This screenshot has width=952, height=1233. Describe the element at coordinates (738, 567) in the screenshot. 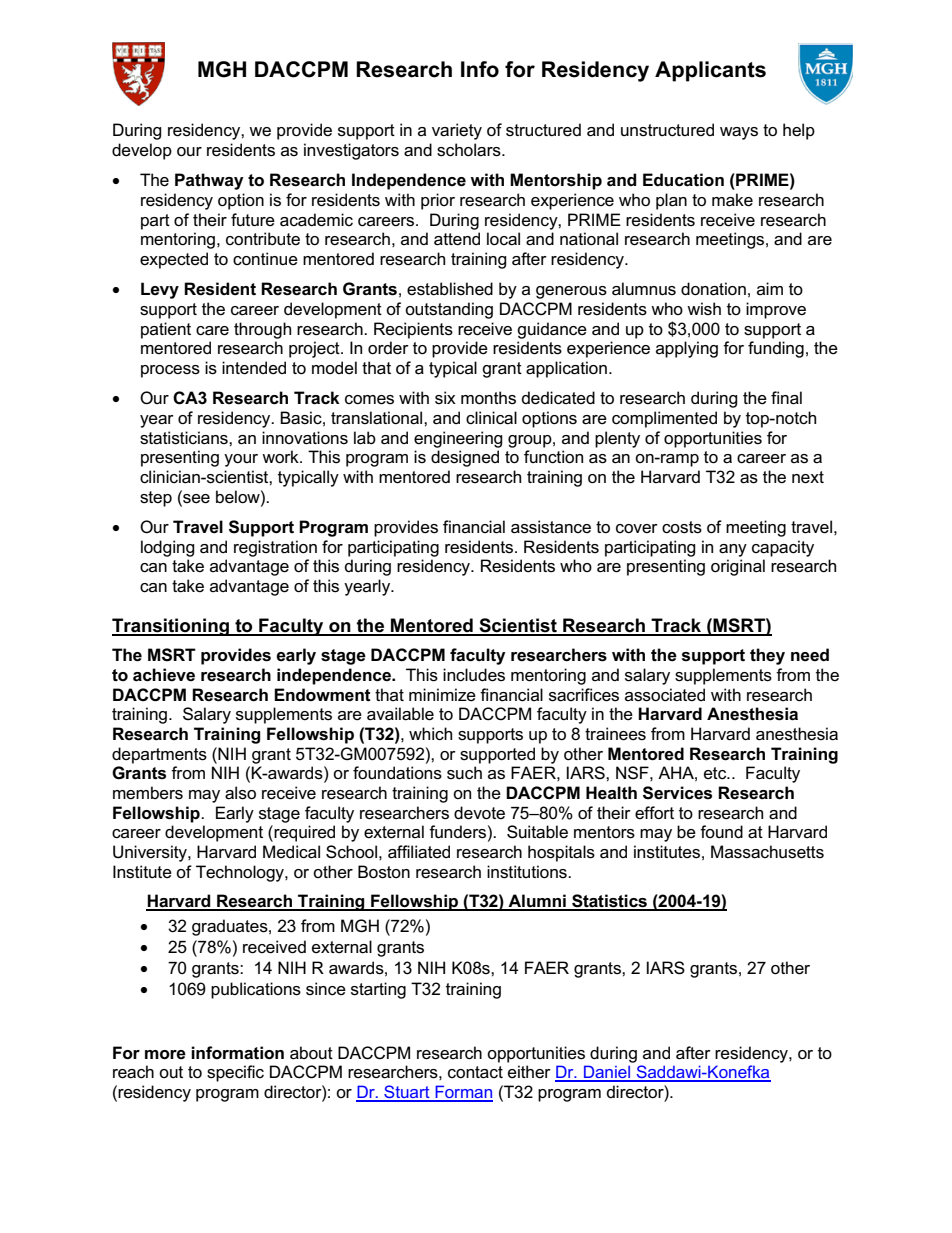

I see `original` at that location.
